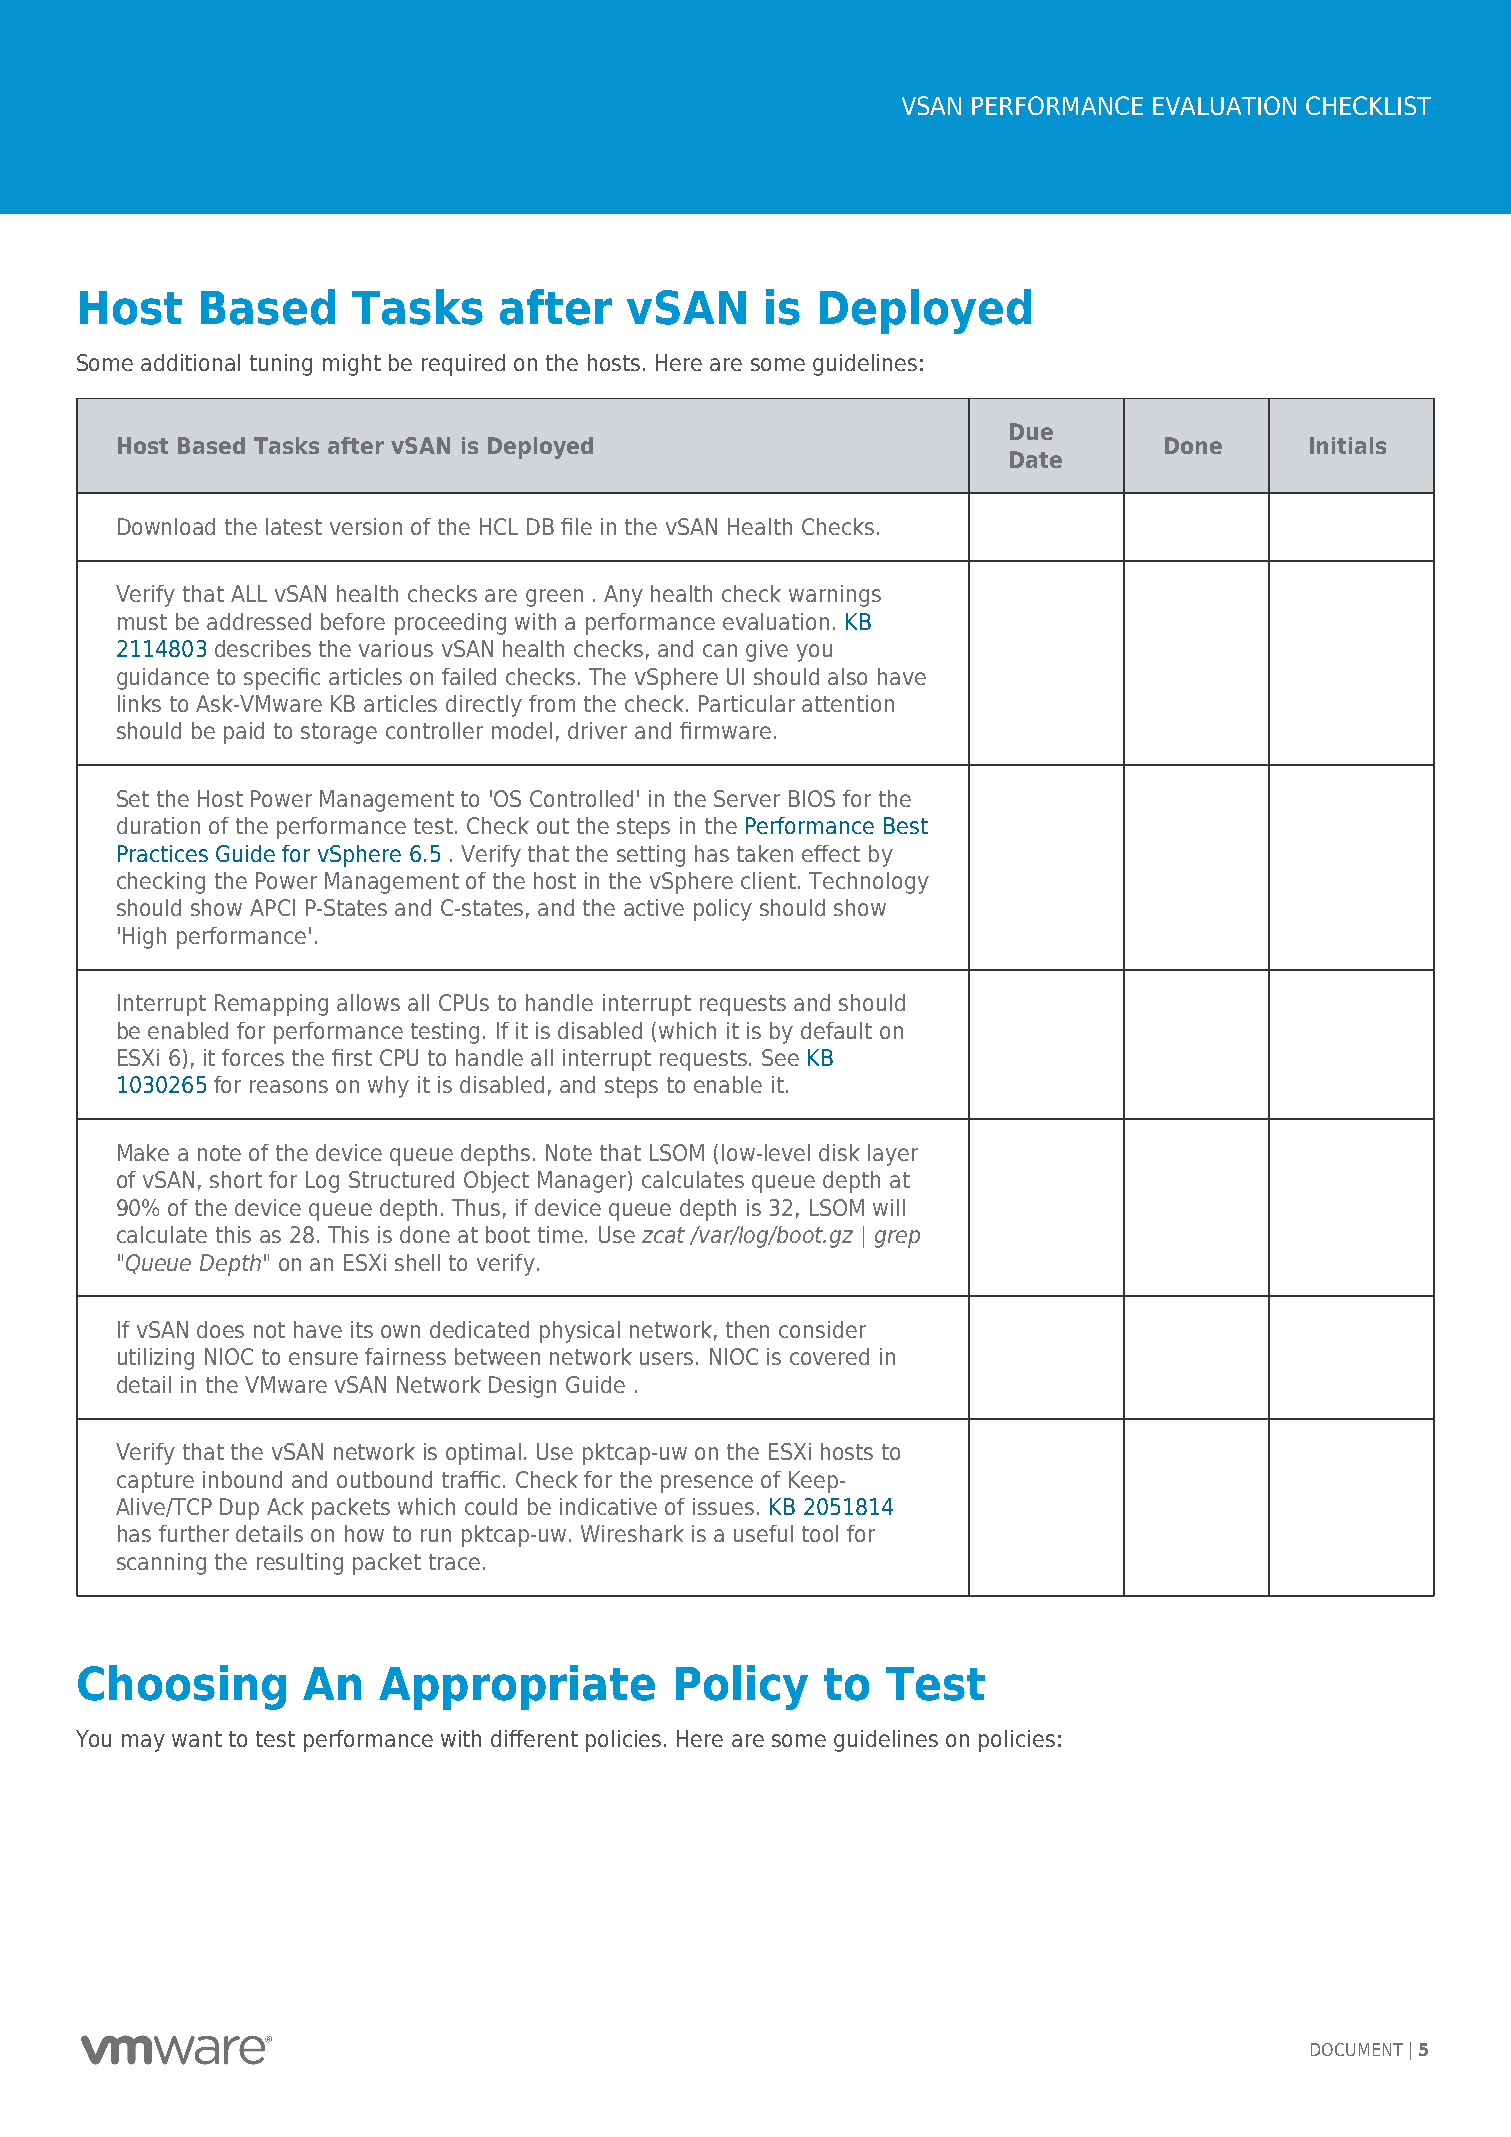  I want to click on want, so click(197, 1739).
